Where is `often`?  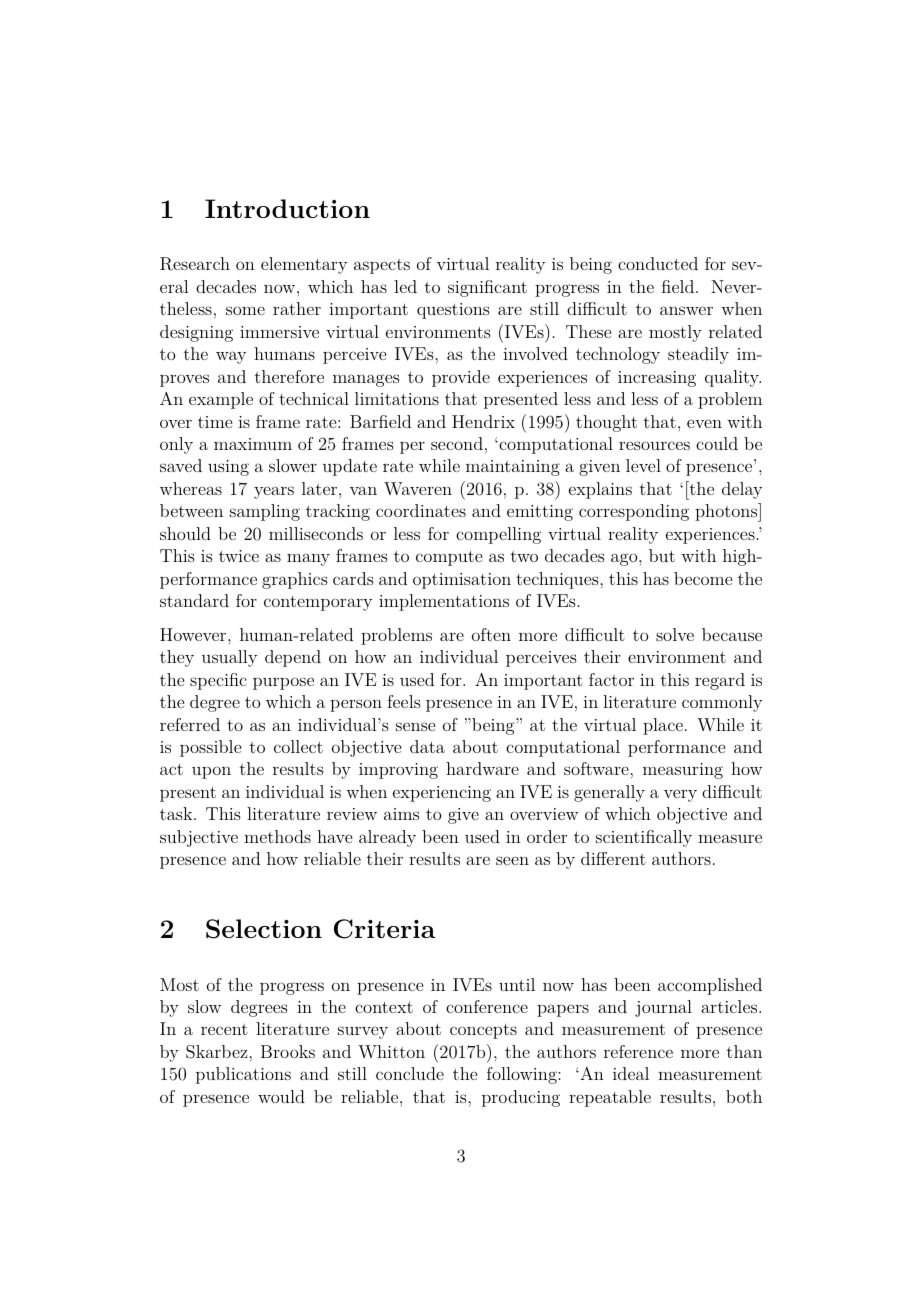
often is located at coordinates (491, 634).
